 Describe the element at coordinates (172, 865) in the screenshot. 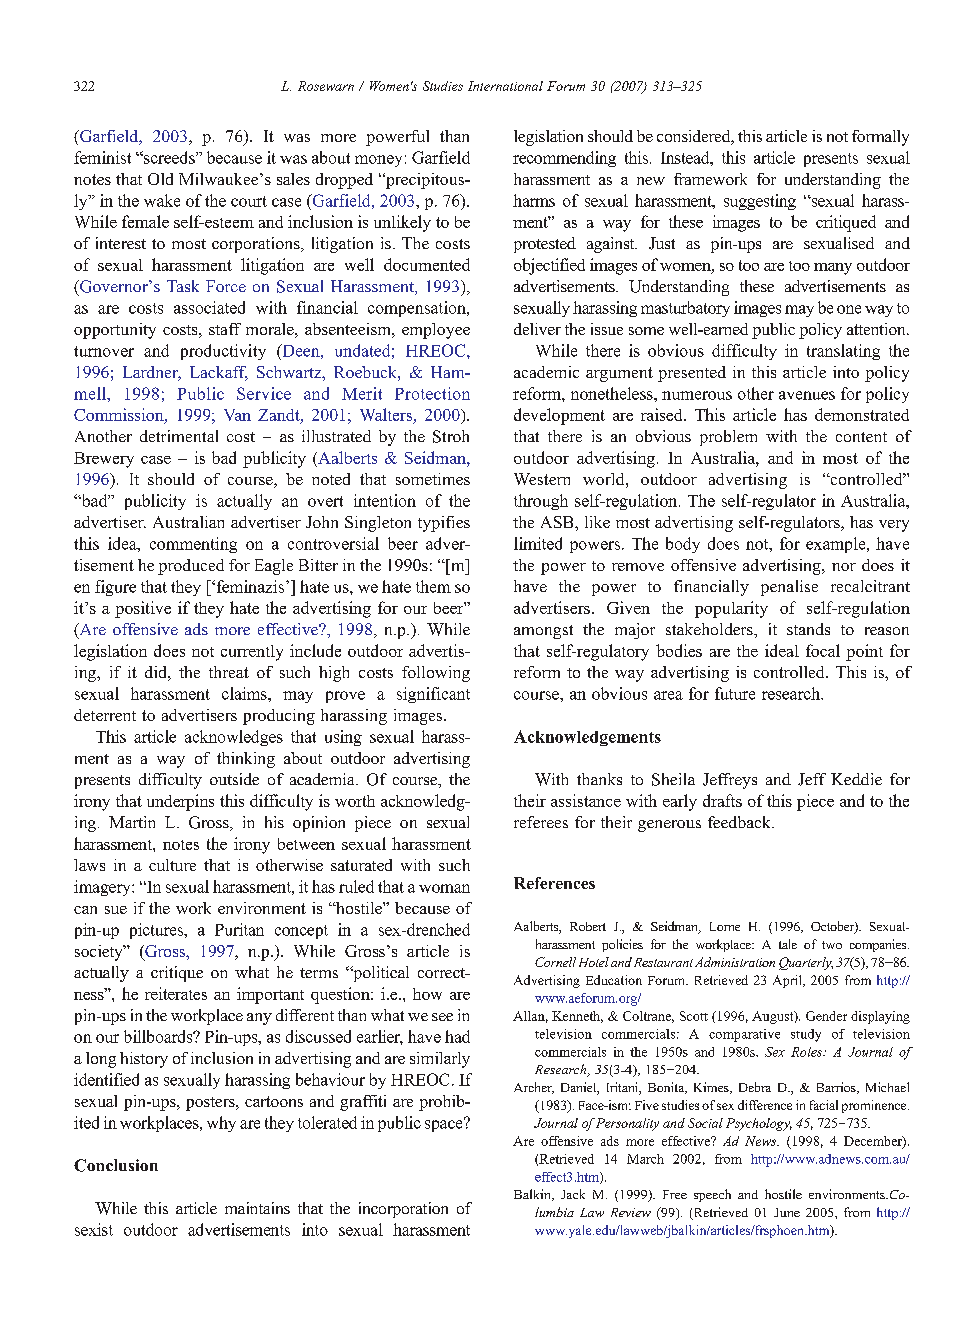

I see `culture` at that location.
